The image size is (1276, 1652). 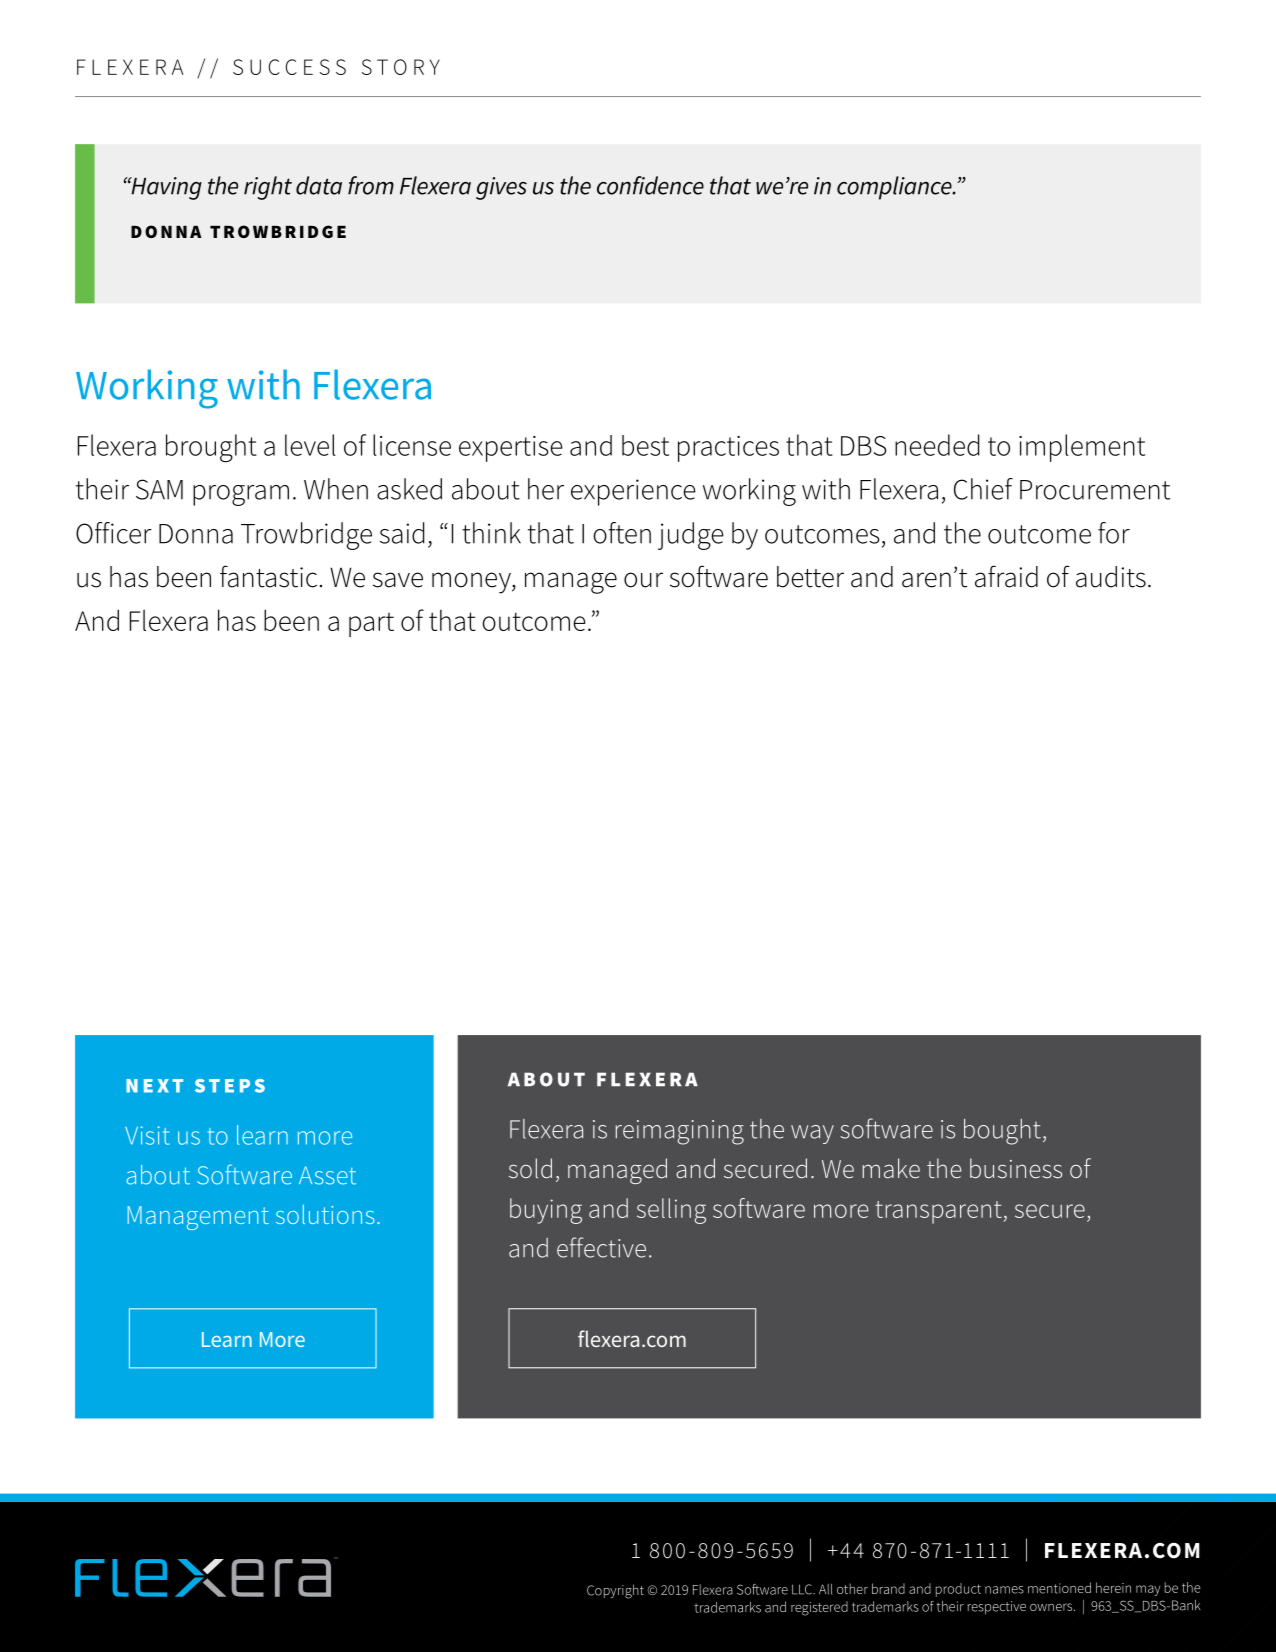 What do you see at coordinates (650, 185) in the screenshot?
I see `confidence` at bounding box center [650, 185].
